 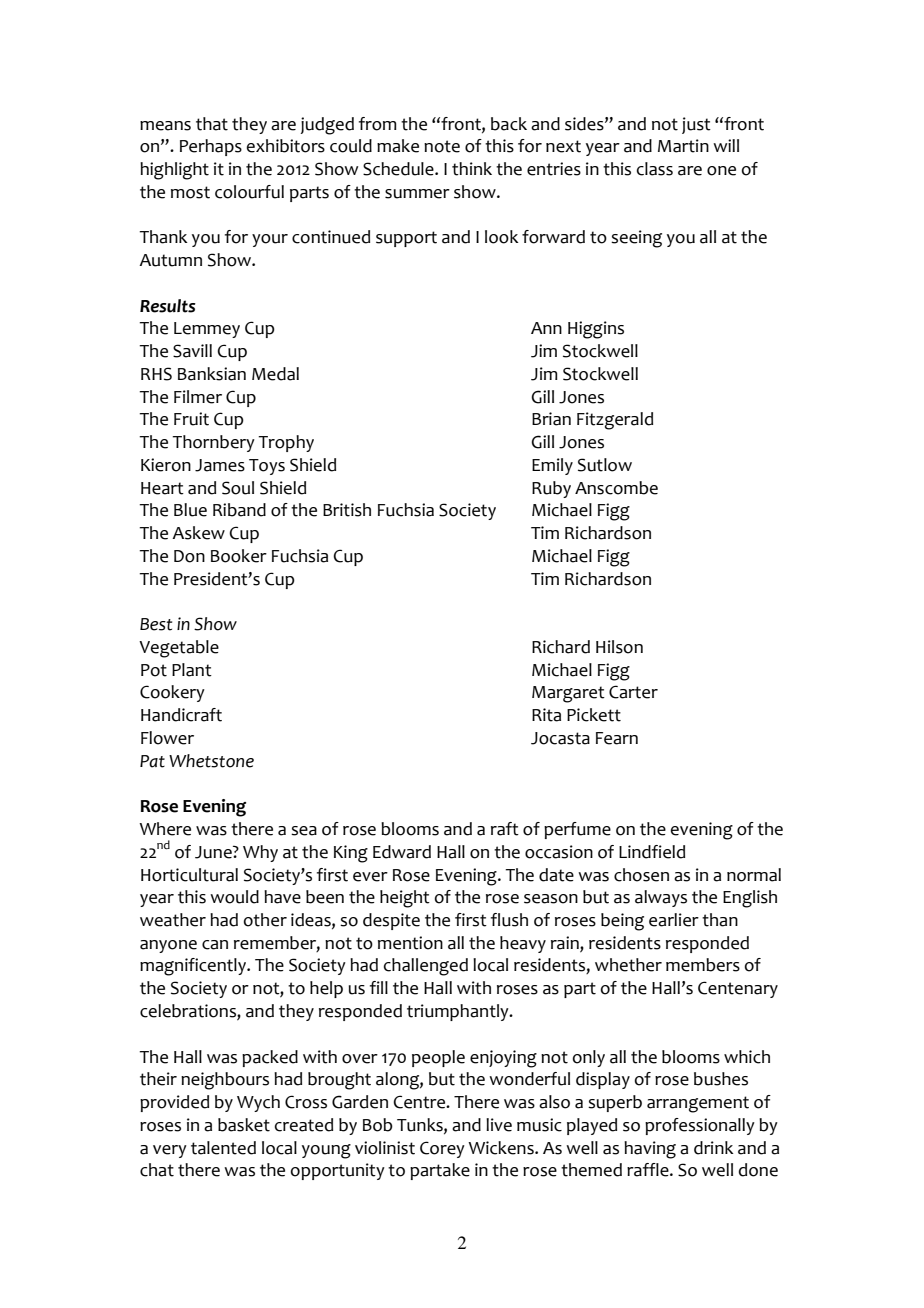 What do you see at coordinates (347, 510) in the screenshot?
I see `British` at bounding box center [347, 510].
